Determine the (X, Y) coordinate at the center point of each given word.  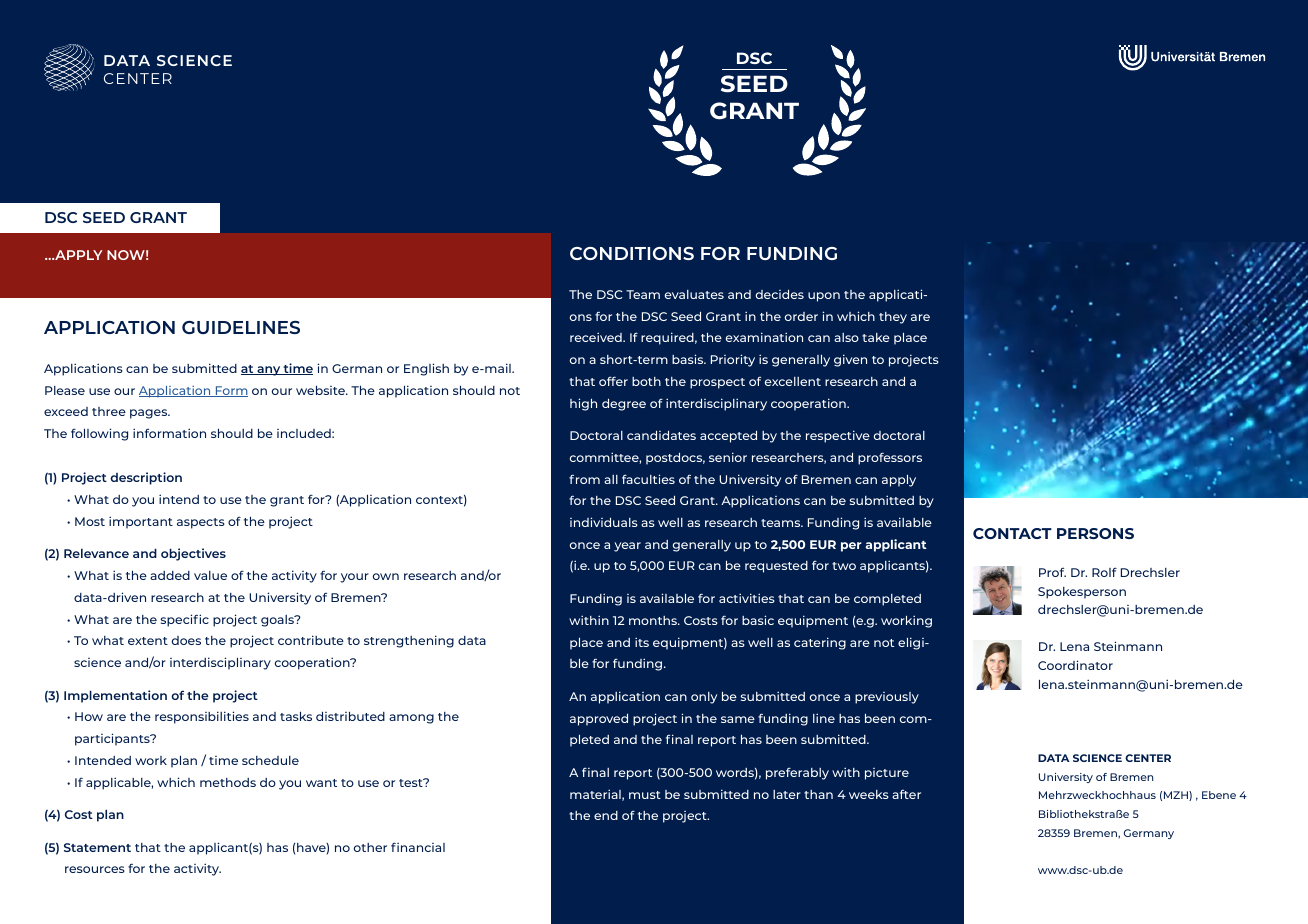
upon (824, 297)
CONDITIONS (632, 253)
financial (418, 847)
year (627, 547)
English (426, 369)
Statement (97, 847)
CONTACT (1012, 533)
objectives (193, 554)
